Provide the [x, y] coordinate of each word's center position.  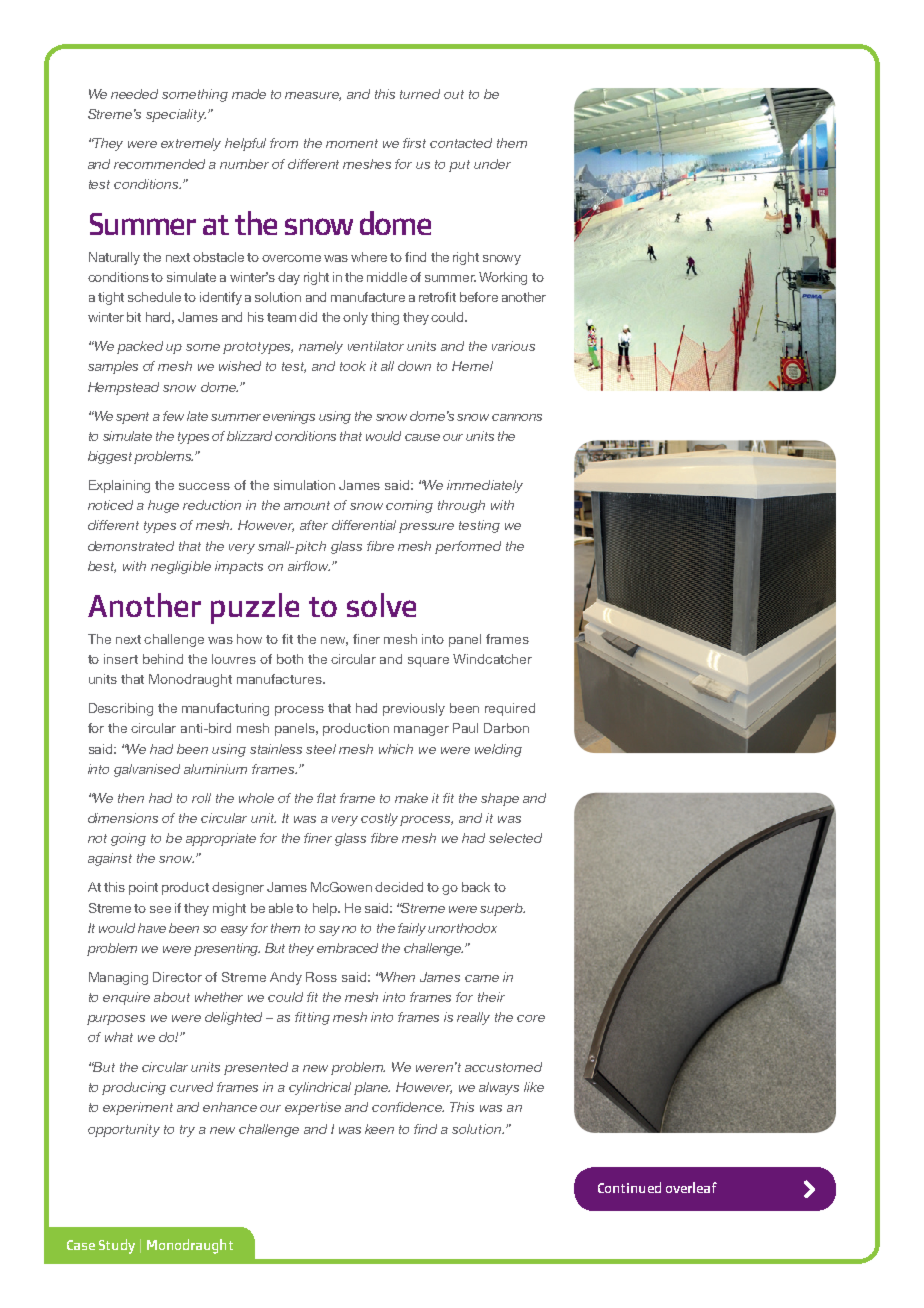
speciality [176, 115]
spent [132, 418]
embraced [347, 948]
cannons [517, 417]
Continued [629, 1187]
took [353, 366]
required [510, 709]
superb [502, 909]
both [290, 659]
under [492, 164]
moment [352, 143]
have [152, 928]
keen [379, 1129]
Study [117, 1246]
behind [163, 659]
